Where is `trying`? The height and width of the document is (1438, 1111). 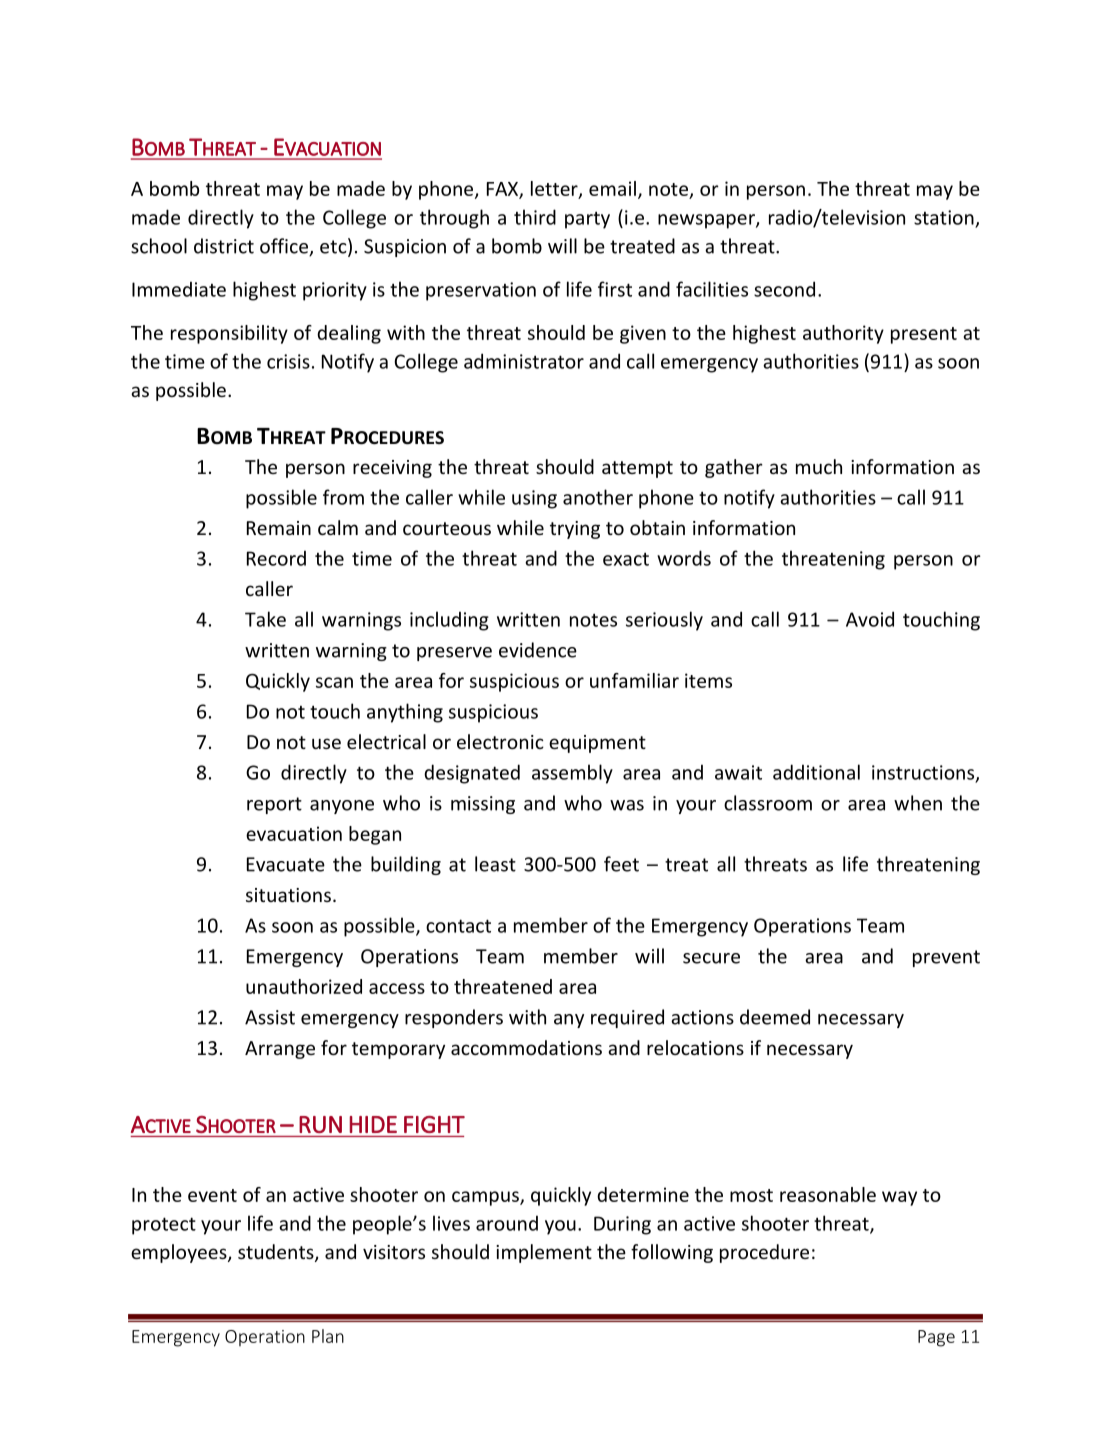
trying is located at coordinates (575, 530).
